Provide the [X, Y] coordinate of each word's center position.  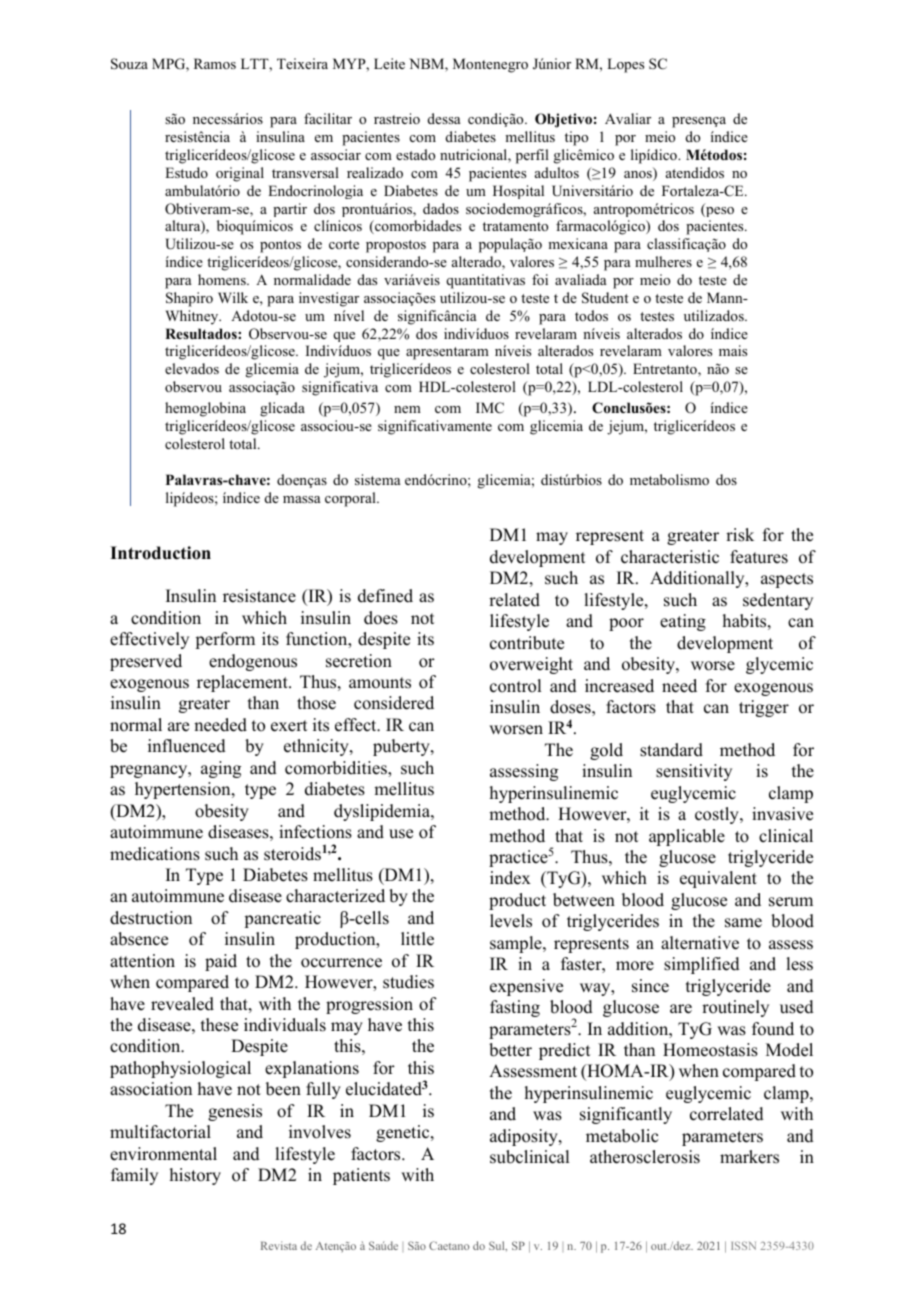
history [195, 1176]
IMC [490, 408]
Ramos [215, 63]
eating [683, 622]
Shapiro [189, 299]
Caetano [449, 1245]
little [417, 939]
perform [225, 640]
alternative [700, 943]
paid [221, 962]
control [515, 686]
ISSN [743, 1245]
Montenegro [490, 65]
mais [733, 350]
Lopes [625, 65]
